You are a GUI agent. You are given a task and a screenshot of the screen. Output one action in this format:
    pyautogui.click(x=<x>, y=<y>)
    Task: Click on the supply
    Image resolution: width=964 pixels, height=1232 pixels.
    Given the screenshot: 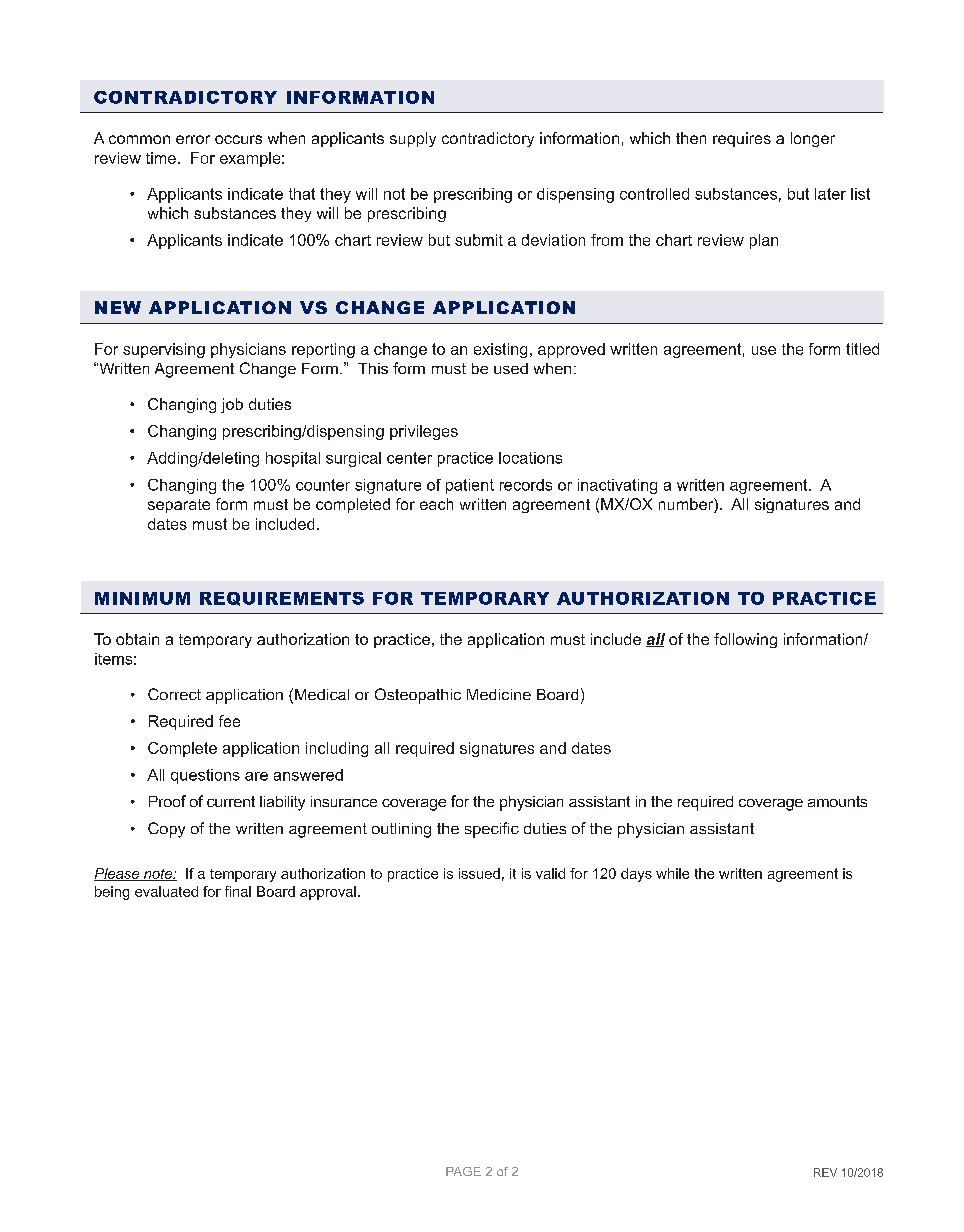 What is the action you would take?
    pyautogui.click(x=413, y=139)
